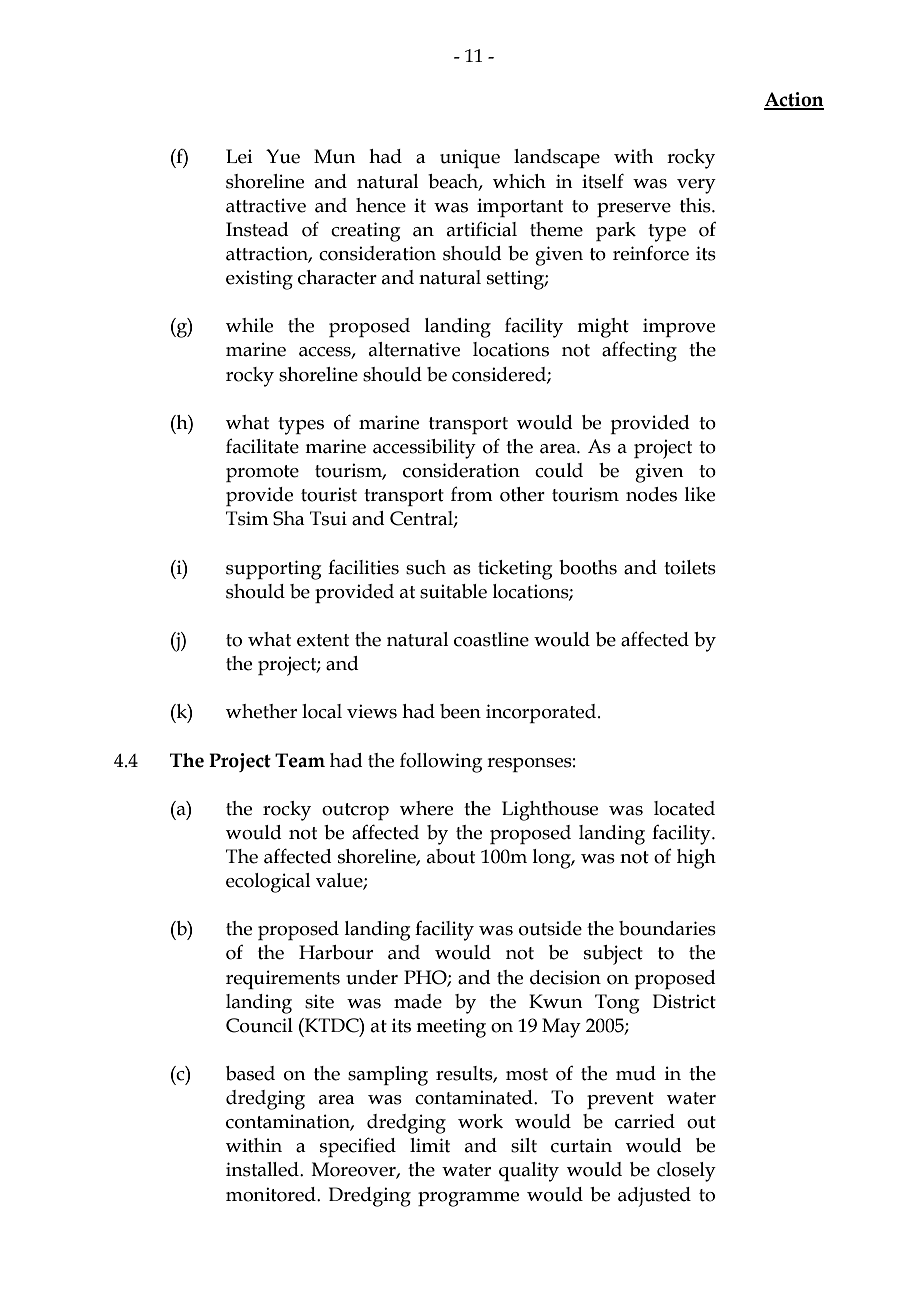  What do you see at coordinates (651, 494) in the document?
I see `nodes` at bounding box center [651, 494].
